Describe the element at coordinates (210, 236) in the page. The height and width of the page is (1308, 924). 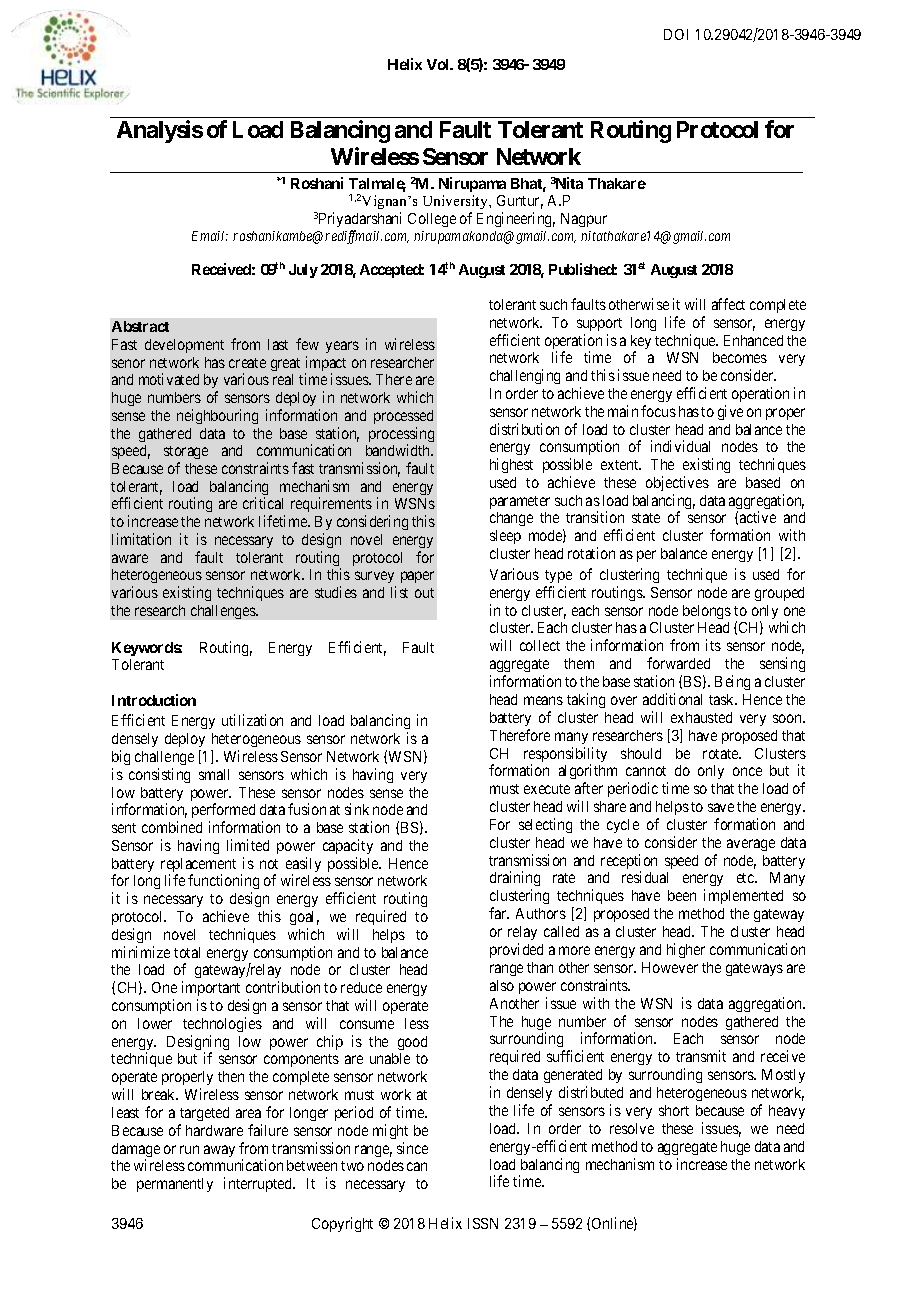
I see `Email` at that location.
